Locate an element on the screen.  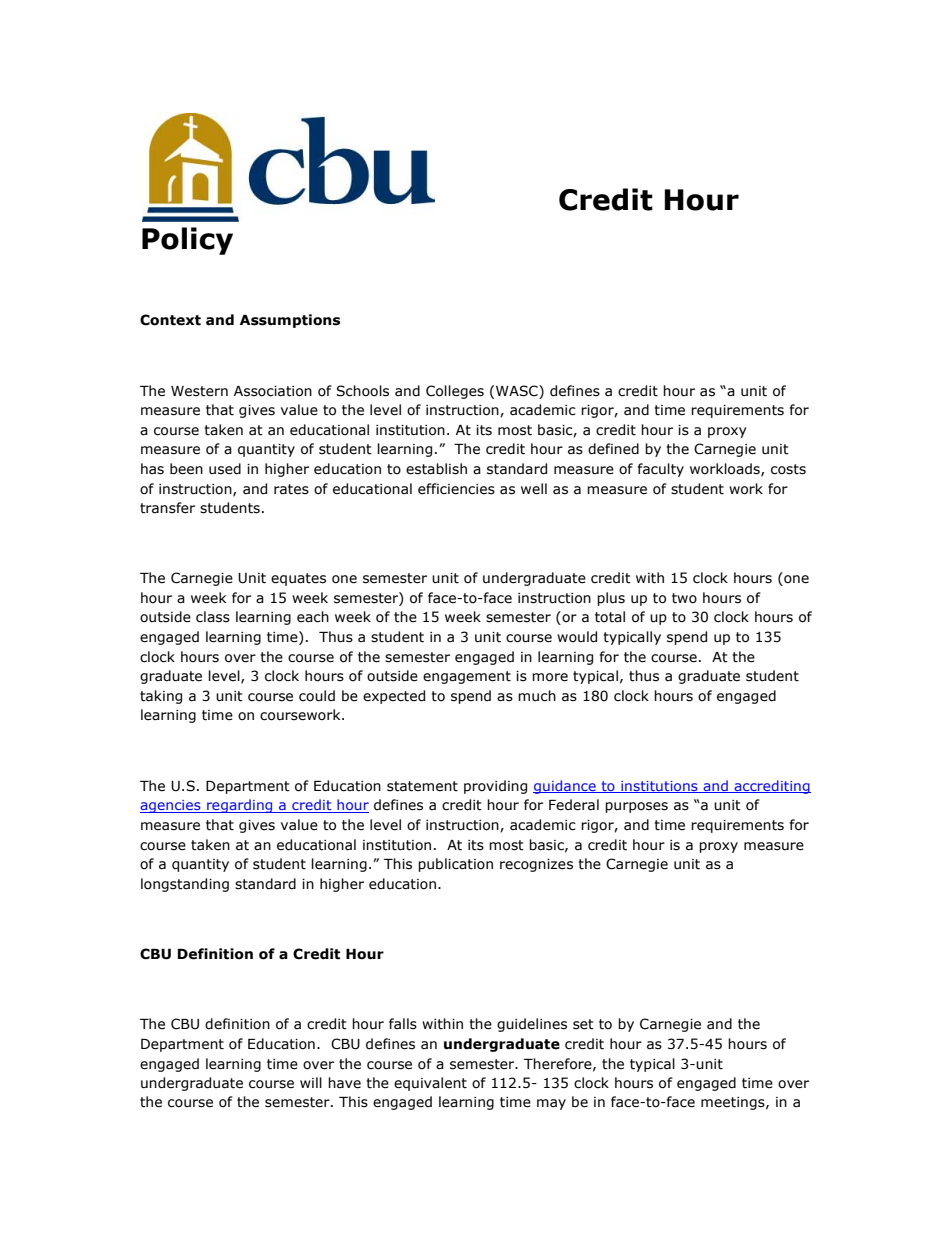
Policy is located at coordinates (187, 241).
